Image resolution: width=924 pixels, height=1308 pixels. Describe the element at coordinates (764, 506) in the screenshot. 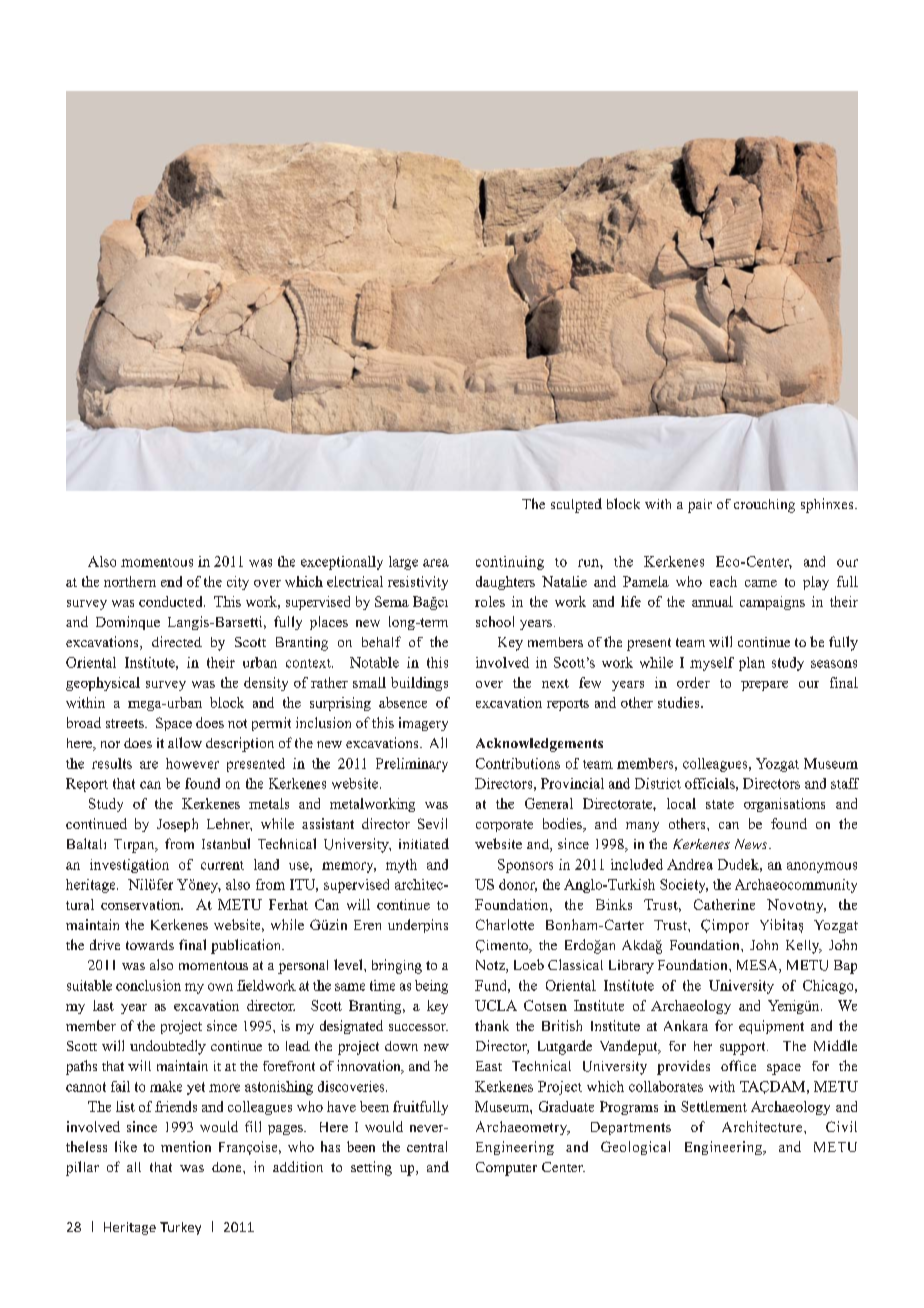

I see `crouching` at that location.
